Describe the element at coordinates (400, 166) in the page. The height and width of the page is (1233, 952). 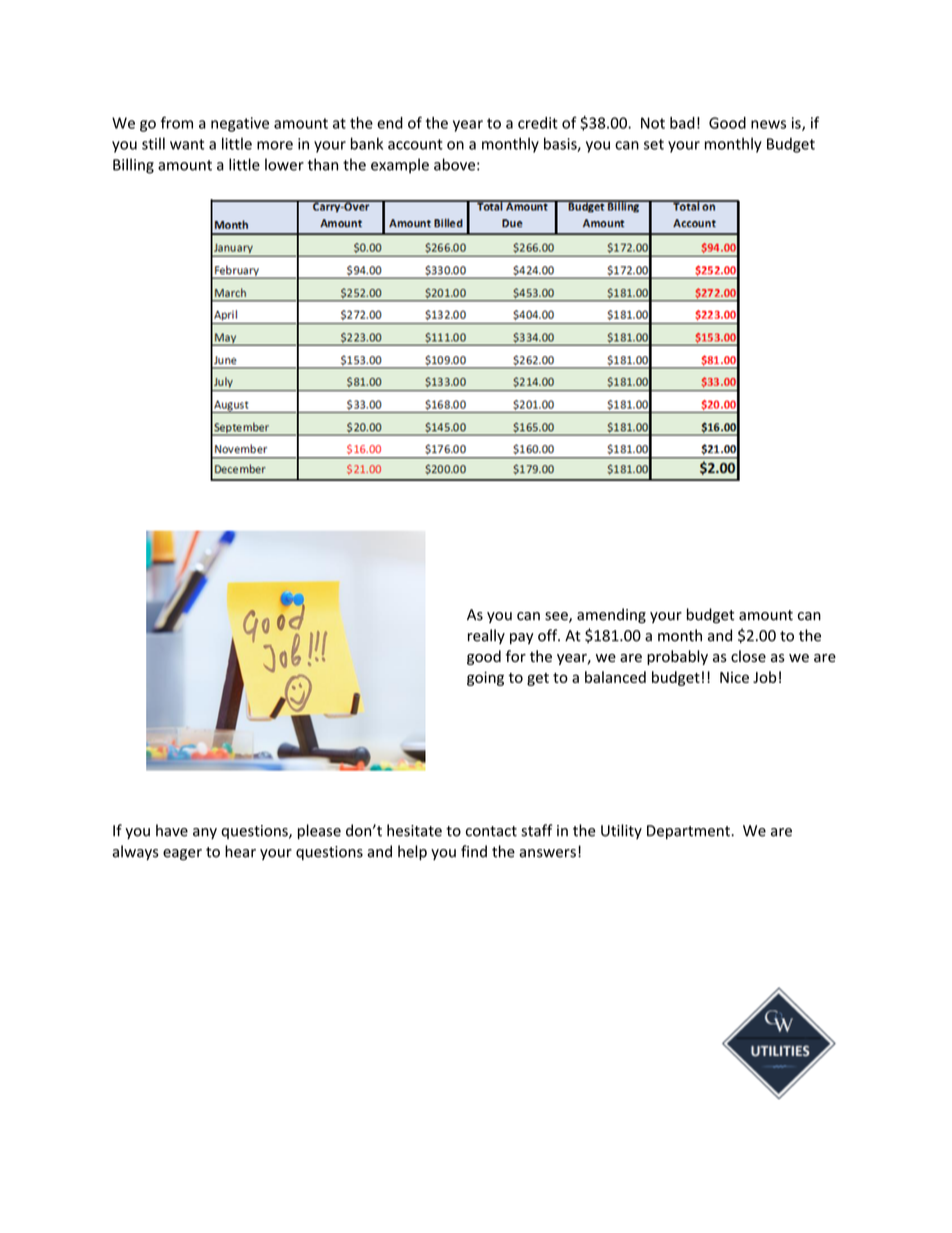
I see `example` at that location.
